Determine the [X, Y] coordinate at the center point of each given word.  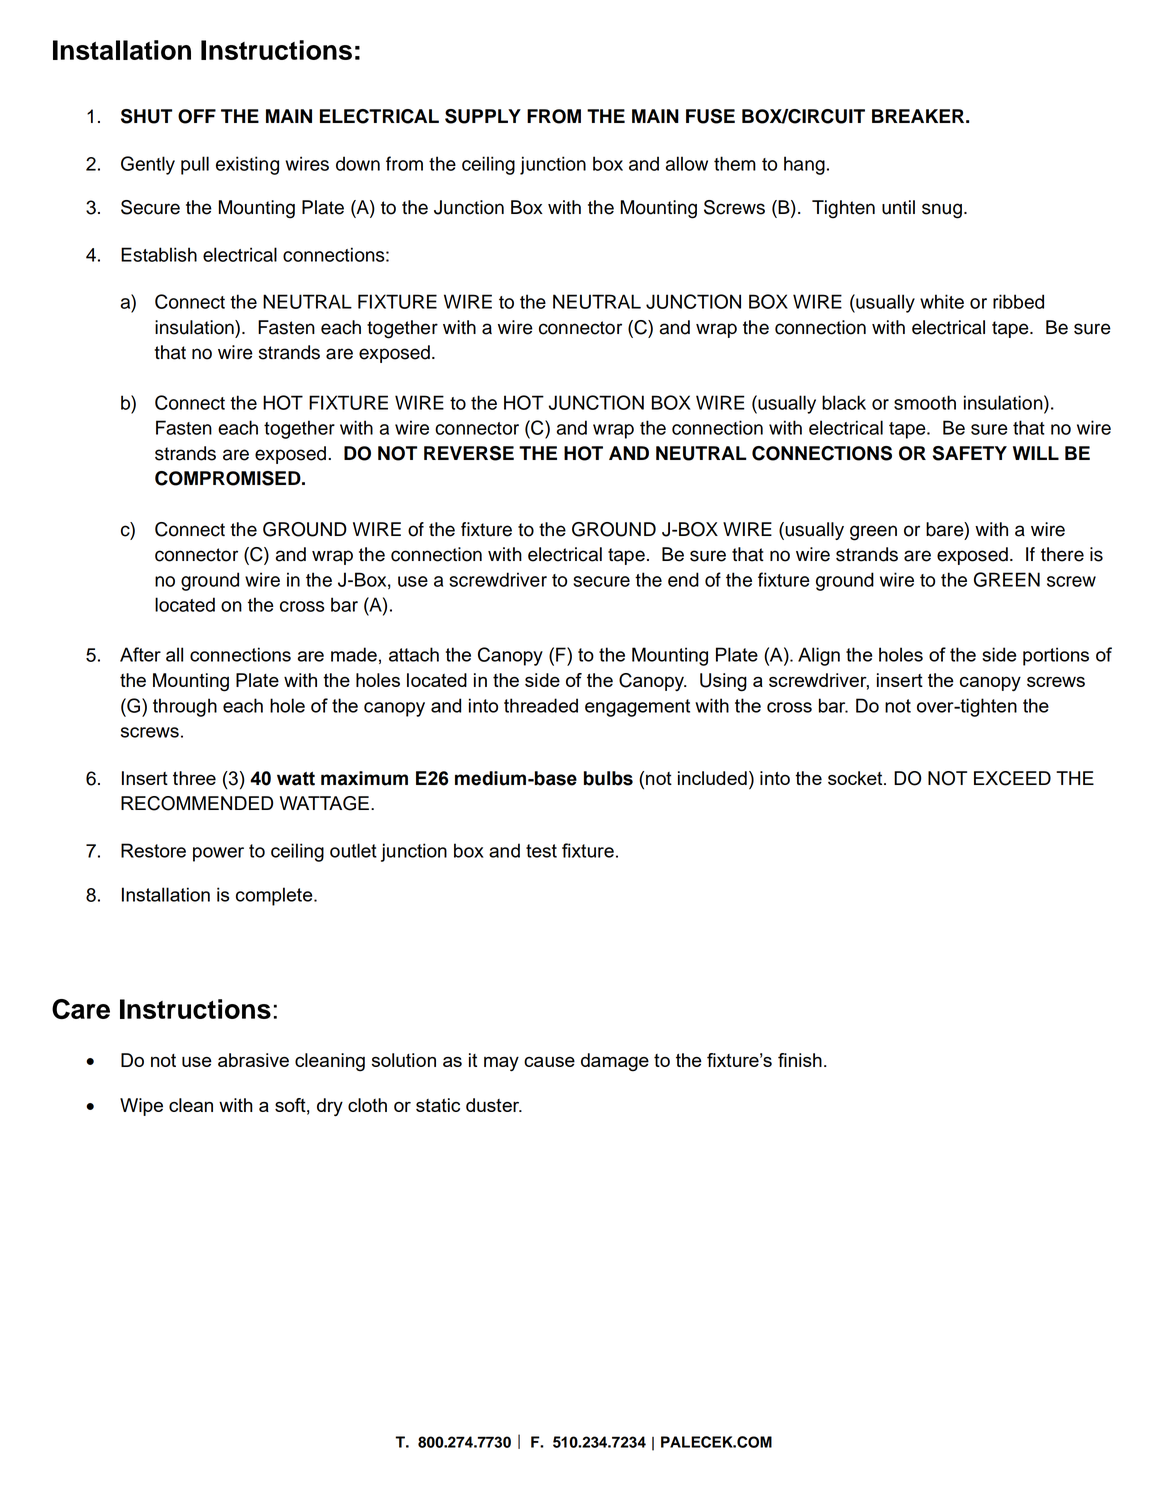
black [844, 402]
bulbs [608, 778]
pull [195, 165]
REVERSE [469, 453]
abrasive [253, 1060]
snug [942, 211]
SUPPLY [483, 116]
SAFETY [970, 453]
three [194, 778]
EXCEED [1012, 778]
